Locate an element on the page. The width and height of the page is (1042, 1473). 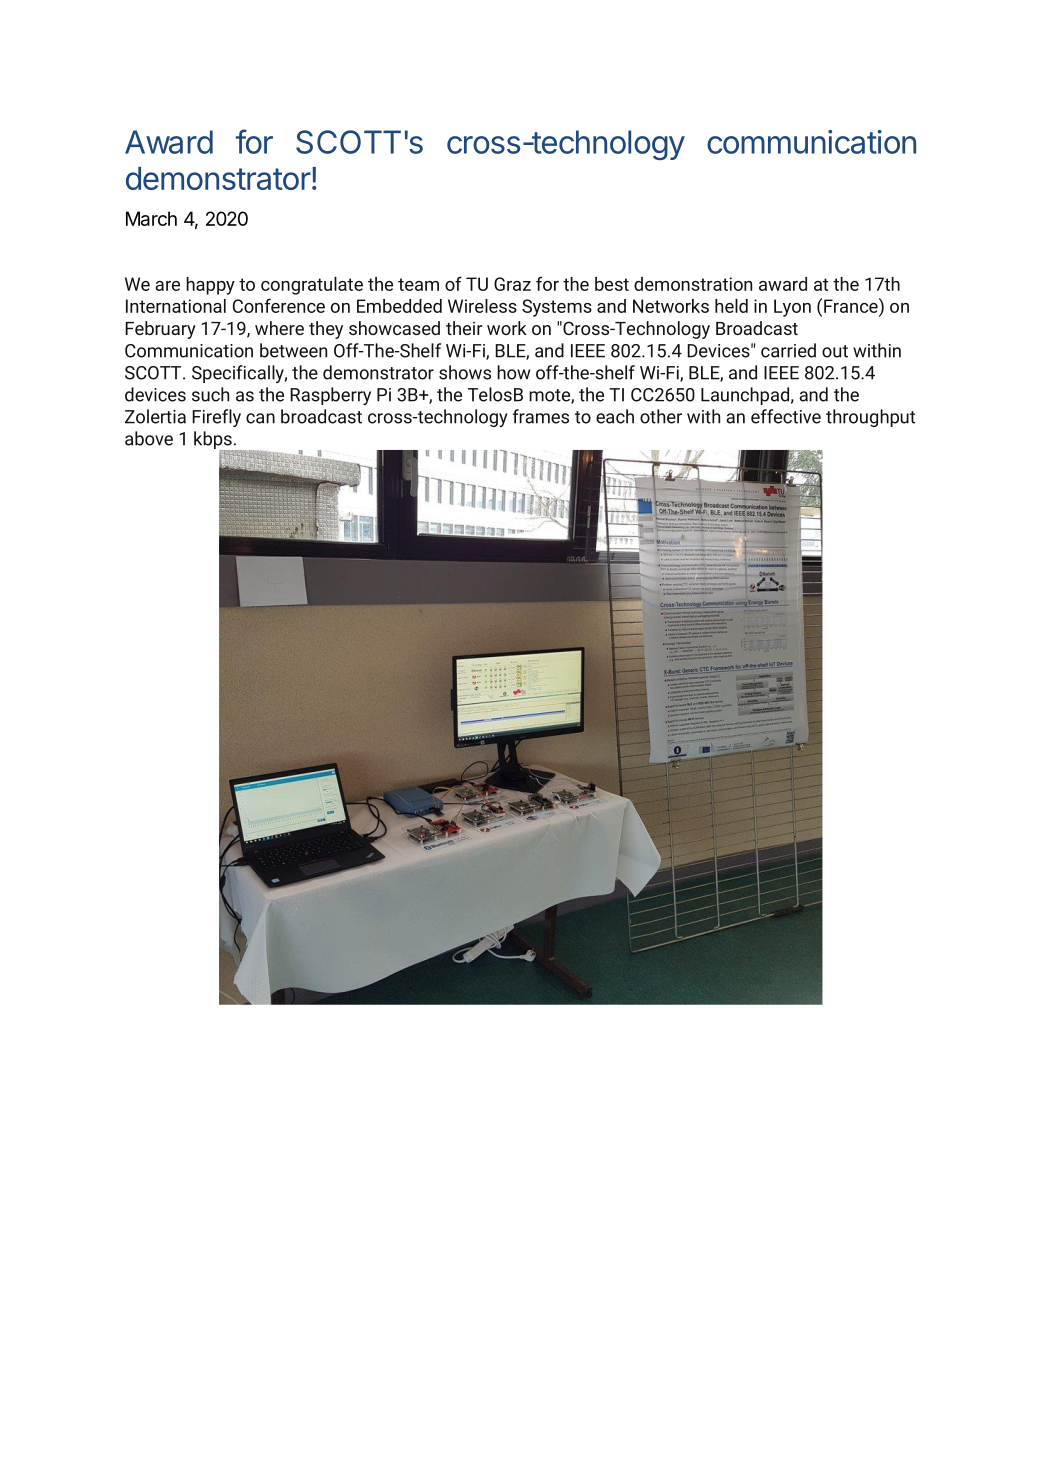
demonstration is located at coordinates (693, 284).
